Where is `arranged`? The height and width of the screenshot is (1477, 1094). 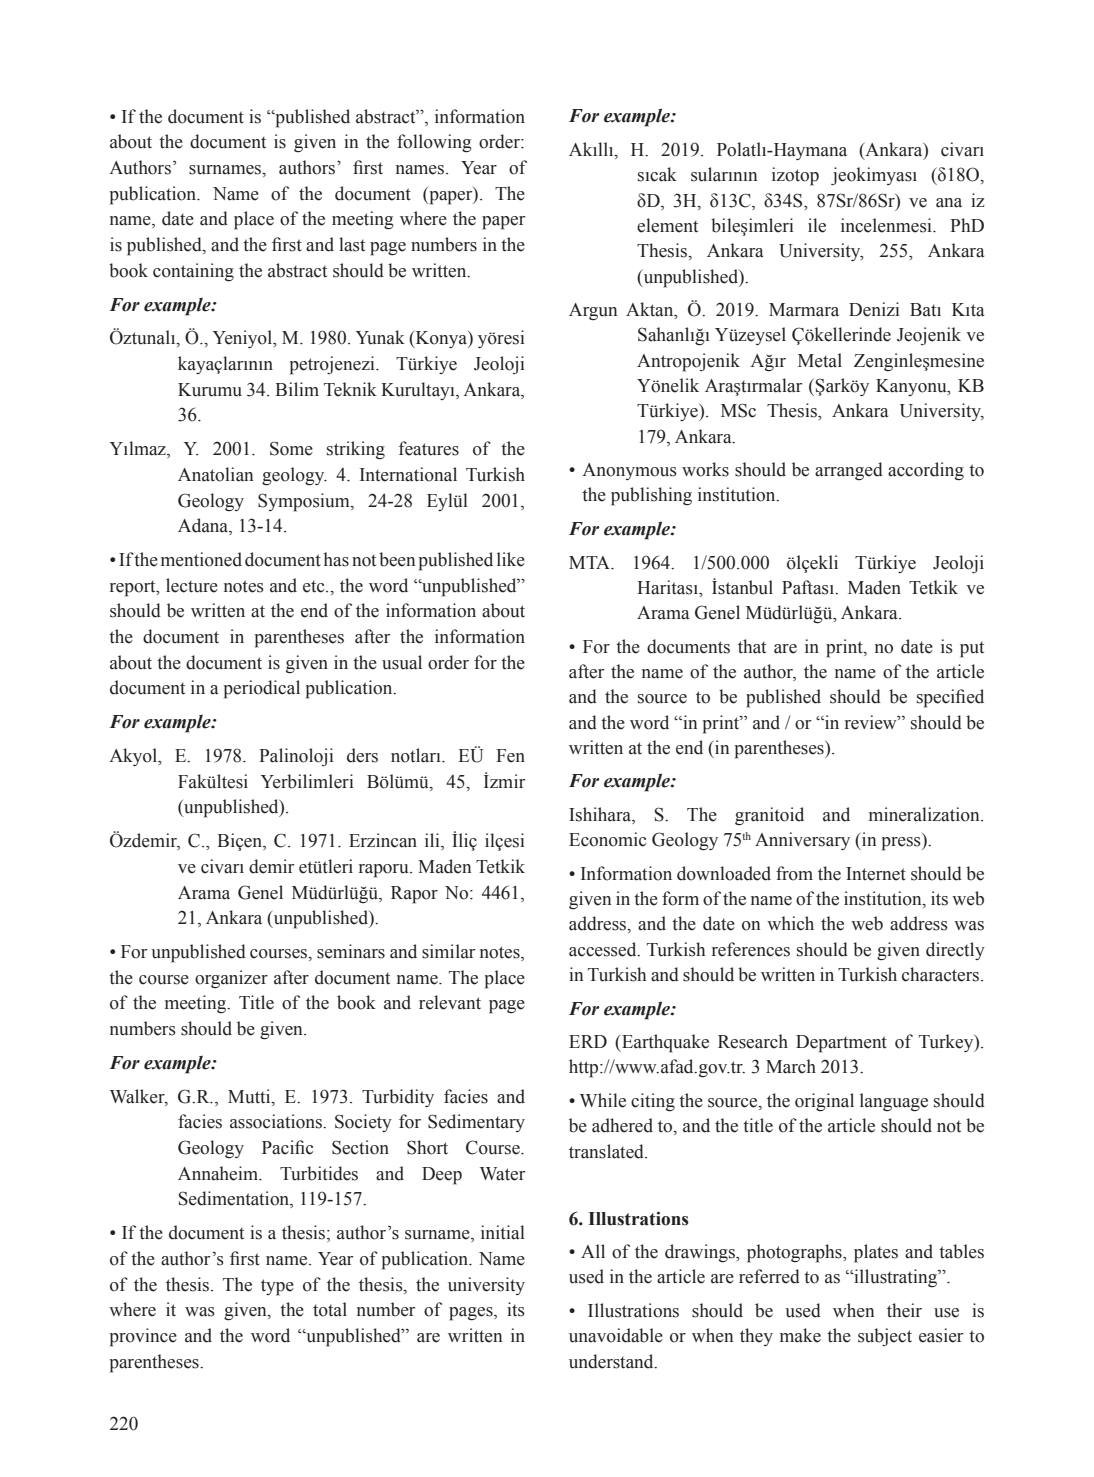
arranged is located at coordinates (849, 471).
